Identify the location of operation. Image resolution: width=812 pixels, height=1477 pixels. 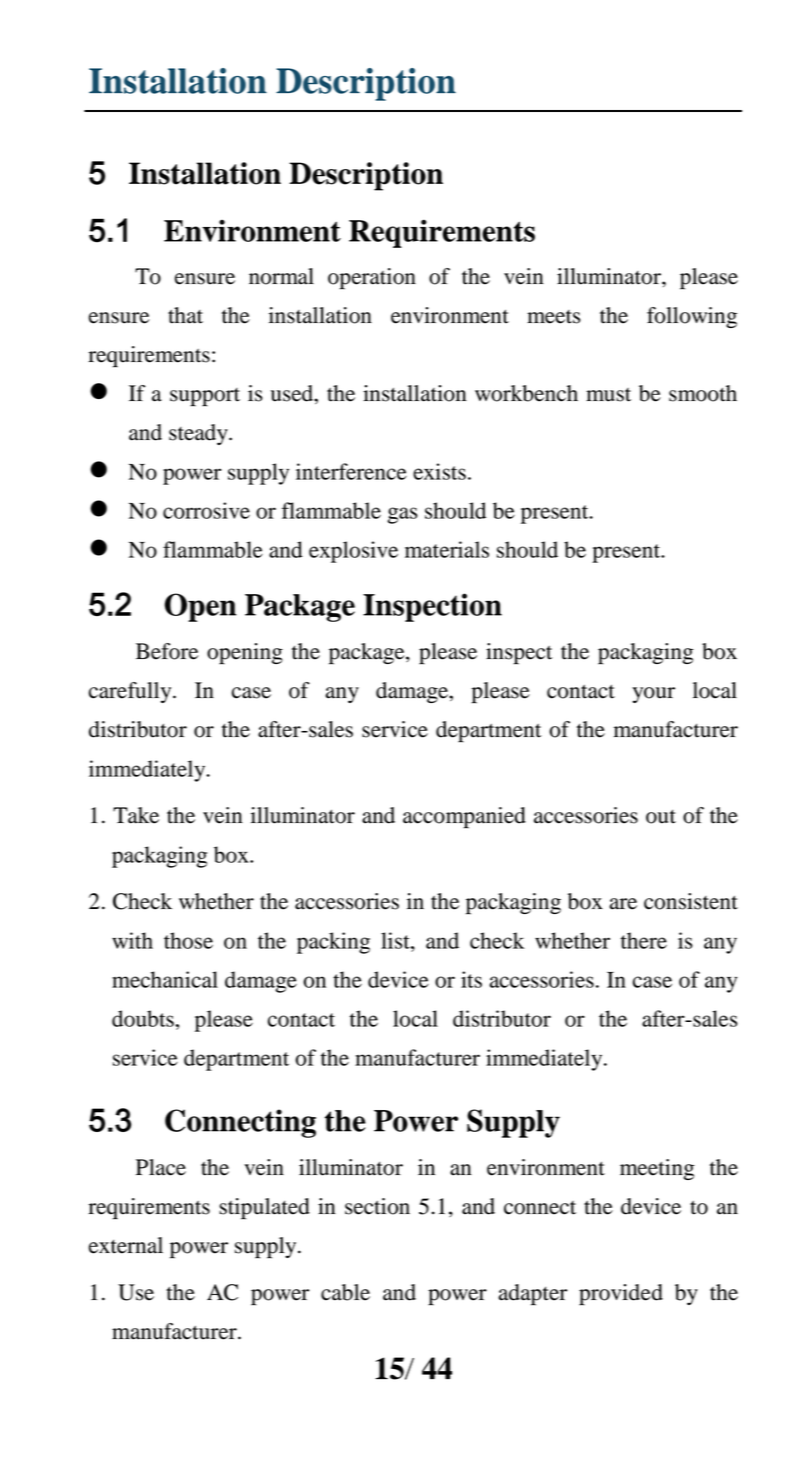
(372, 279).
